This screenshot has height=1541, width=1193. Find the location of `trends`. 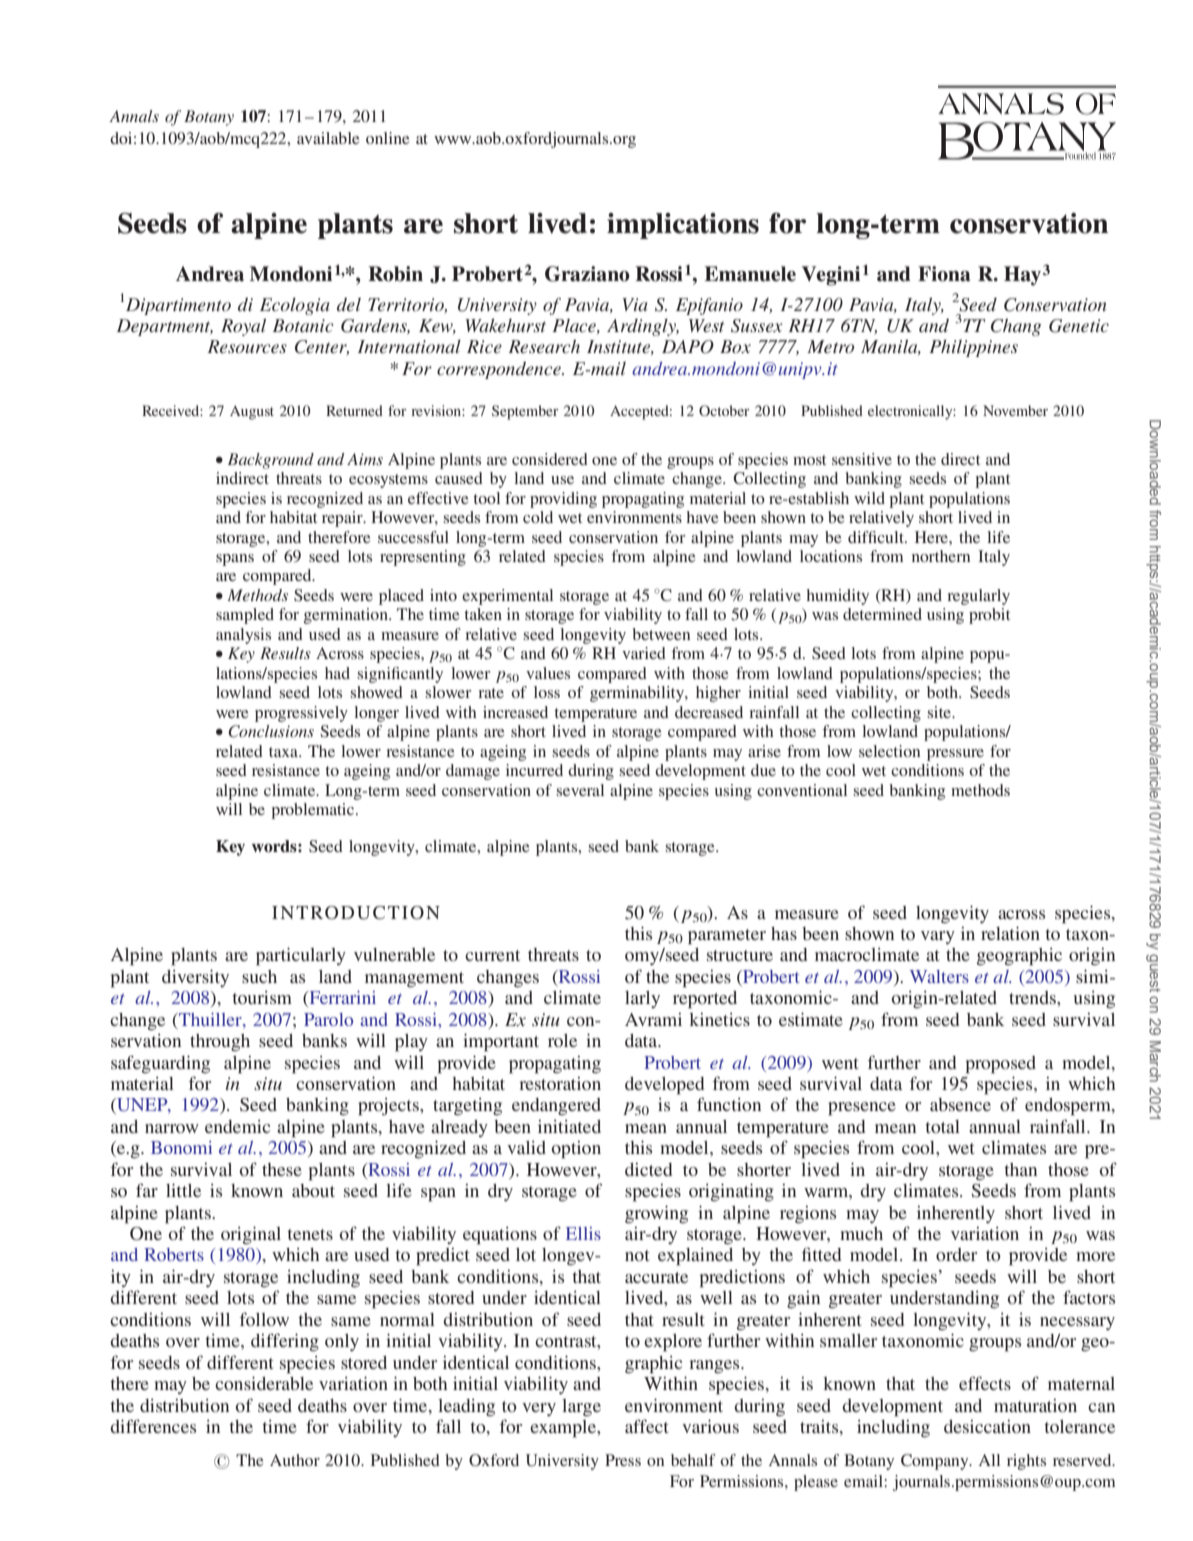

trends is located at coordinates (1033, 997).
